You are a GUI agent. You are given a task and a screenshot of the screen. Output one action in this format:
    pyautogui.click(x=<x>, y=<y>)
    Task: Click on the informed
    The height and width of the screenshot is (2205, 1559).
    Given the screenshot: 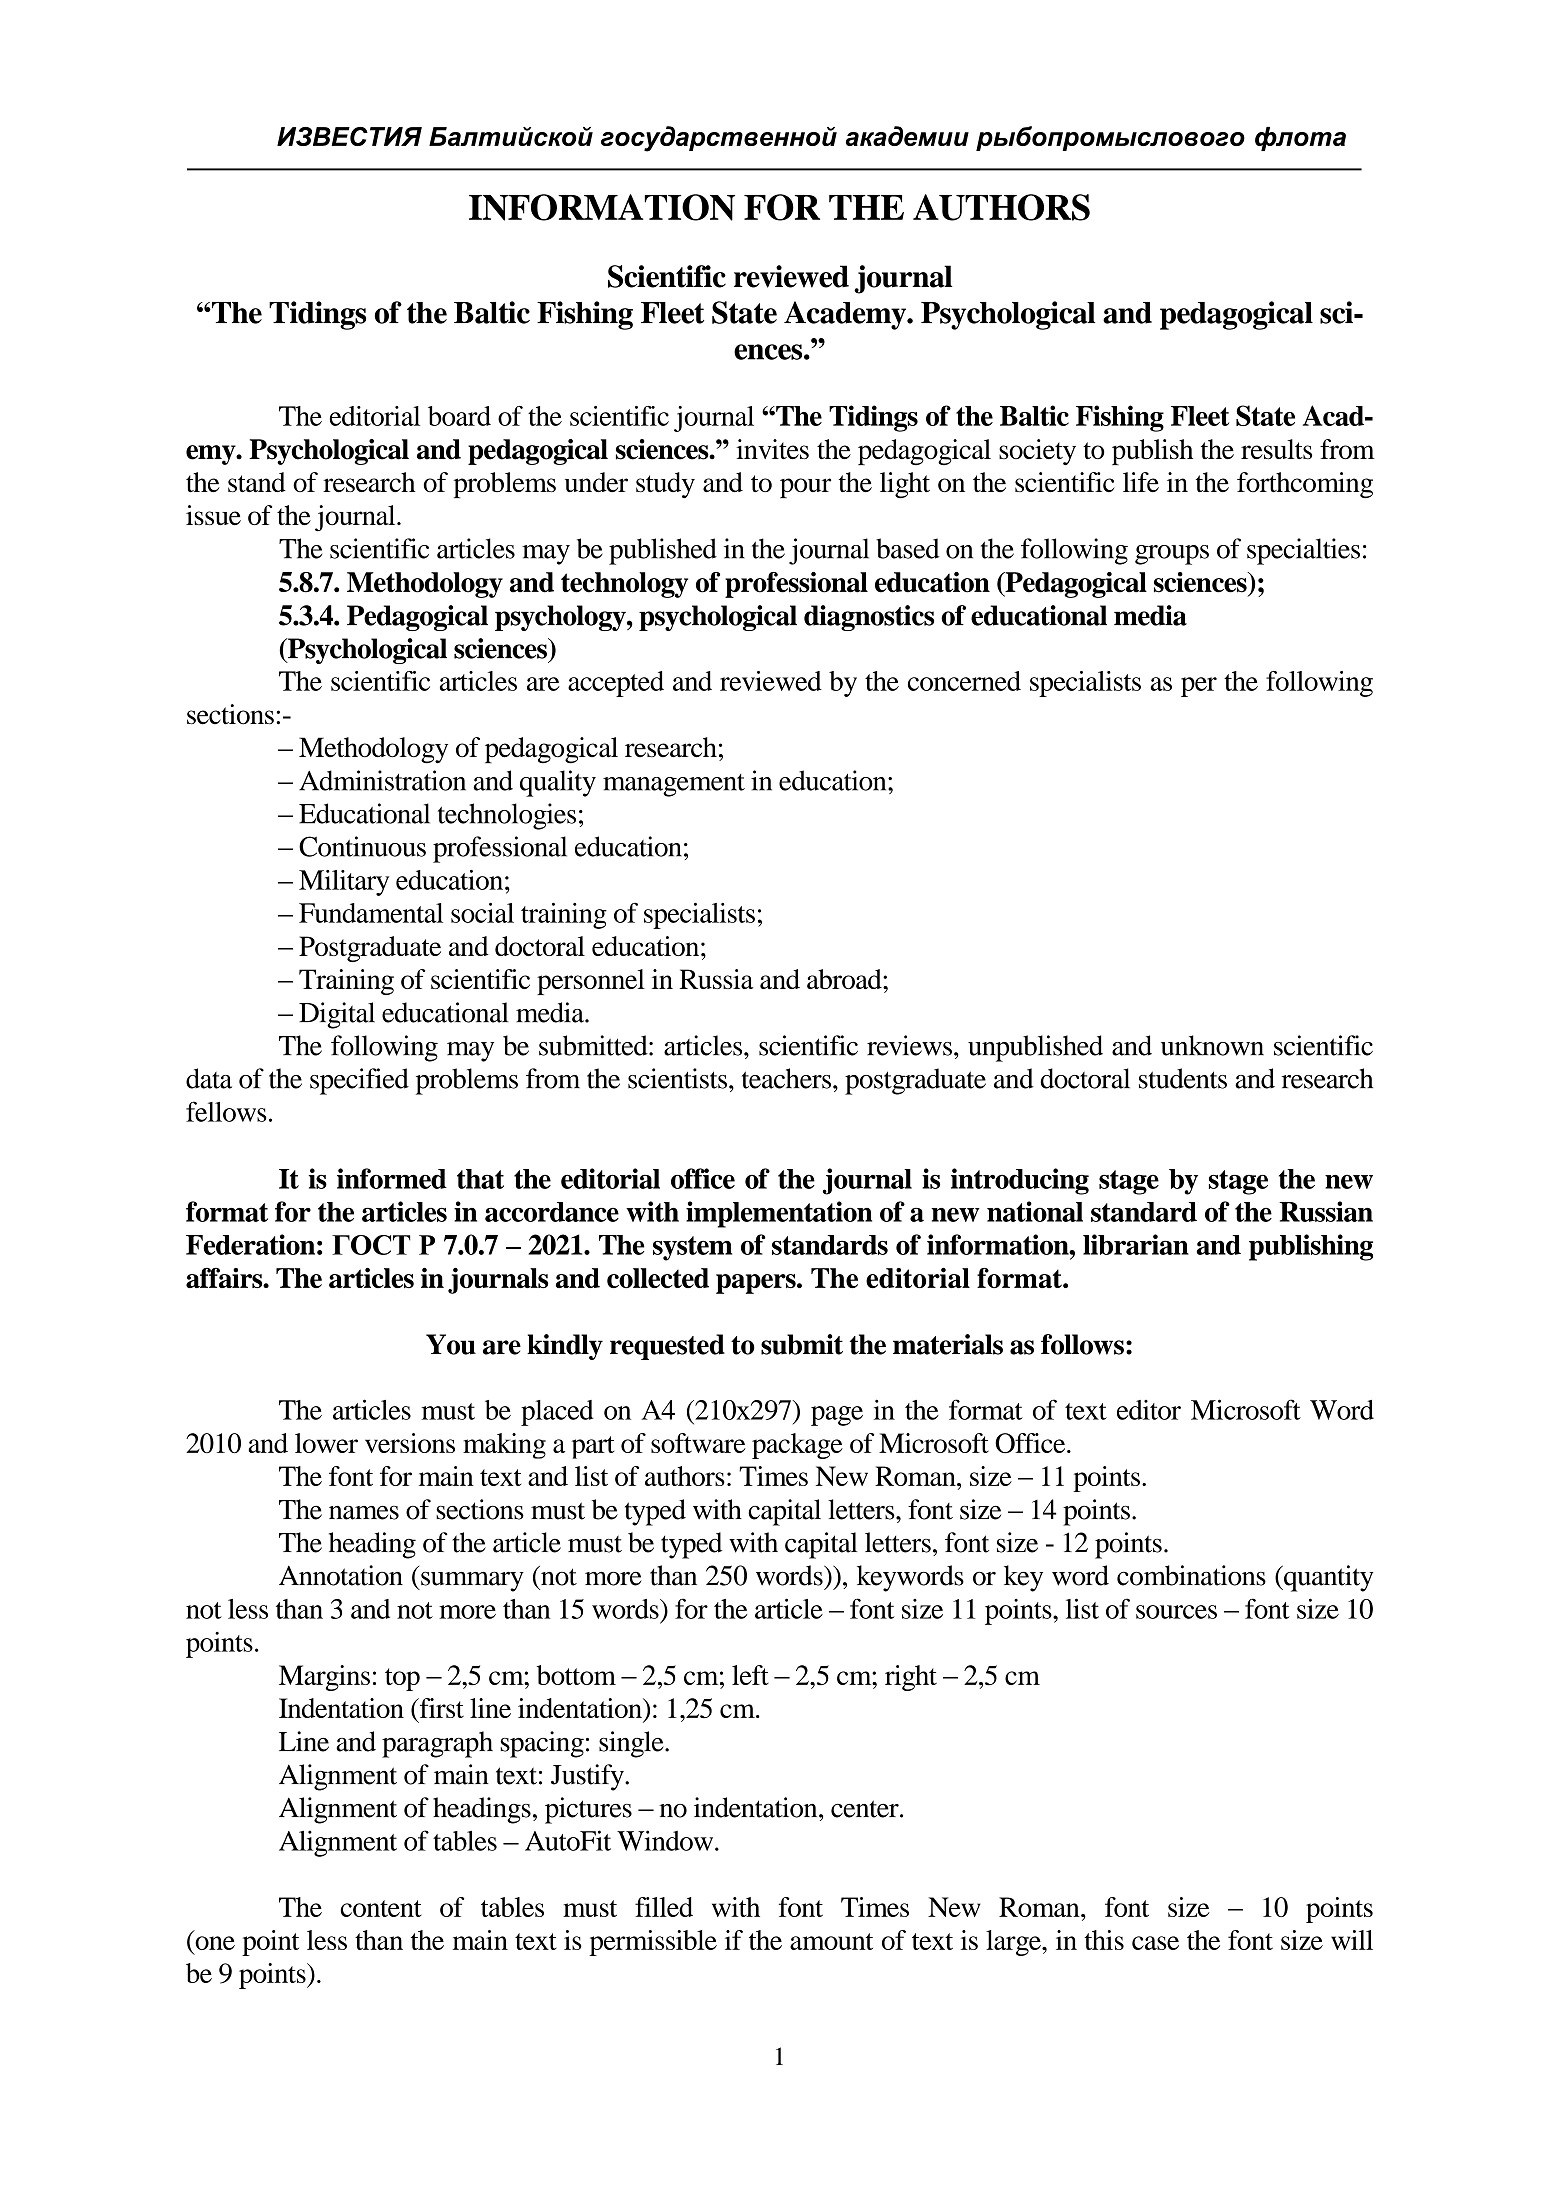 What is the action you would take?
    pyautogui.click(x=392, y=1178)
